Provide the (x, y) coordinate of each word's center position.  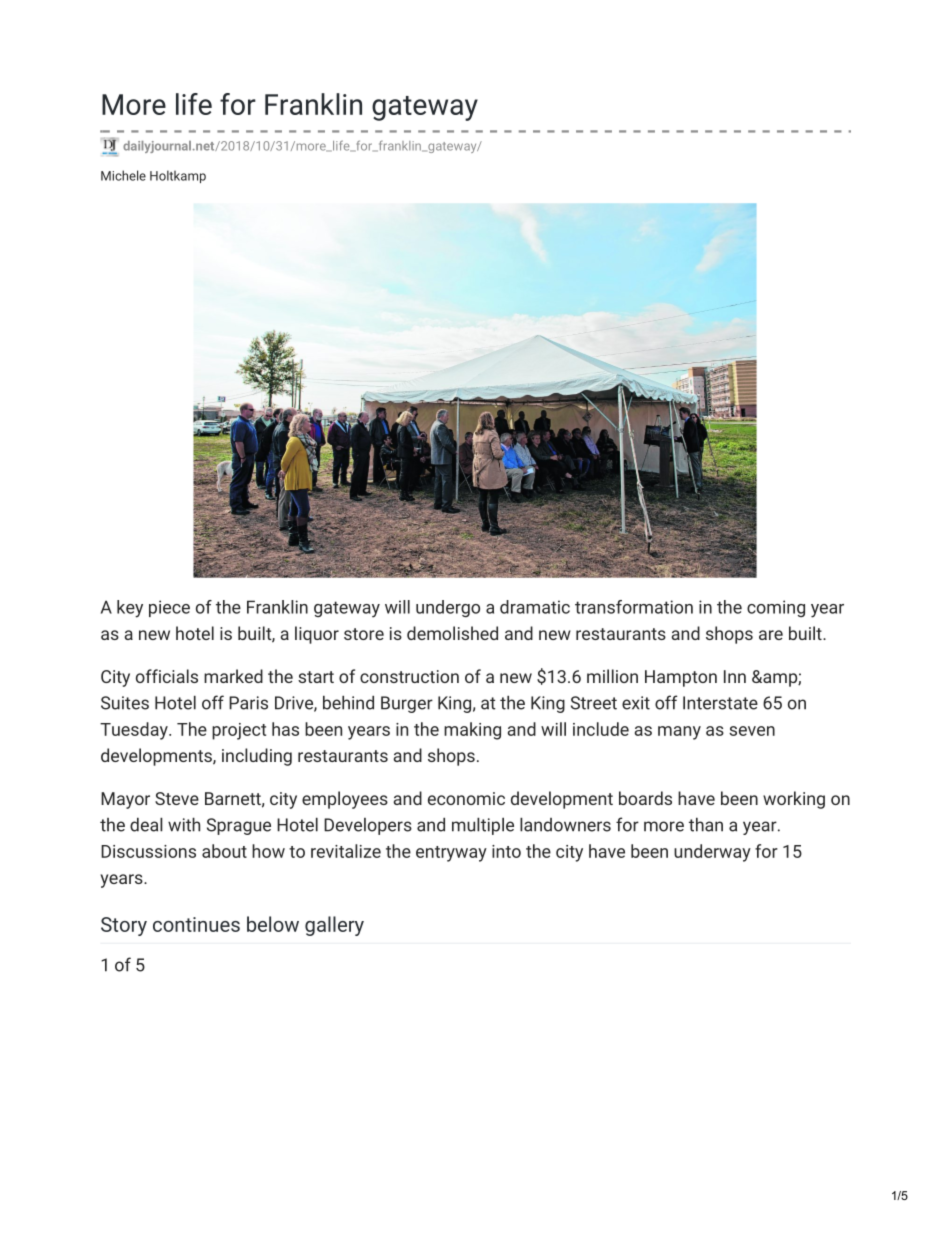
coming (776, 608)
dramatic (535, 607)
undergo (448, 608)
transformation (634, 607)
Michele (123, 175)
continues (196, 924)
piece (169, 608)
